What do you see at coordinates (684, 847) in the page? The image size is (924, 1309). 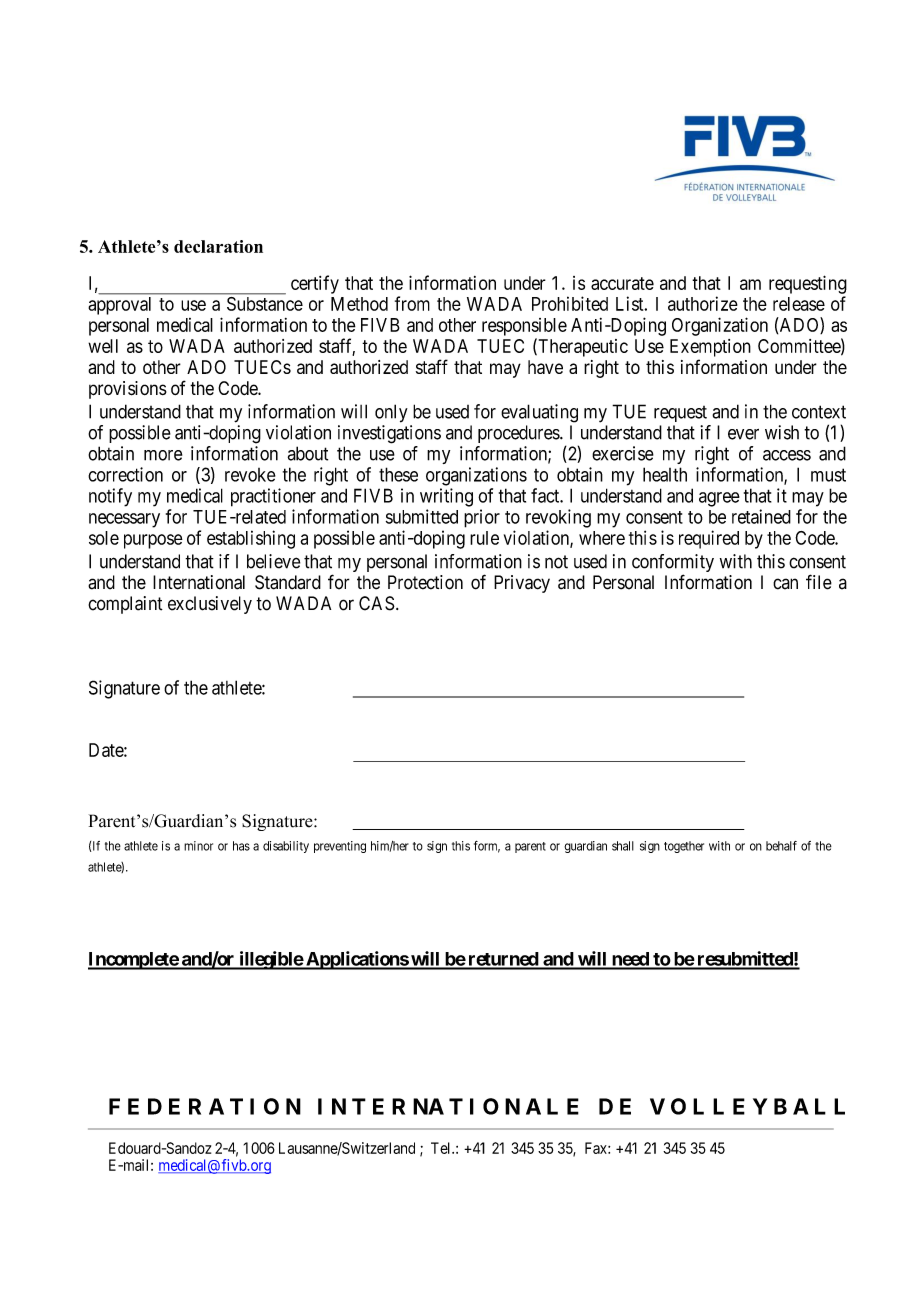 I see `together` at bounding box center [684, 847].
